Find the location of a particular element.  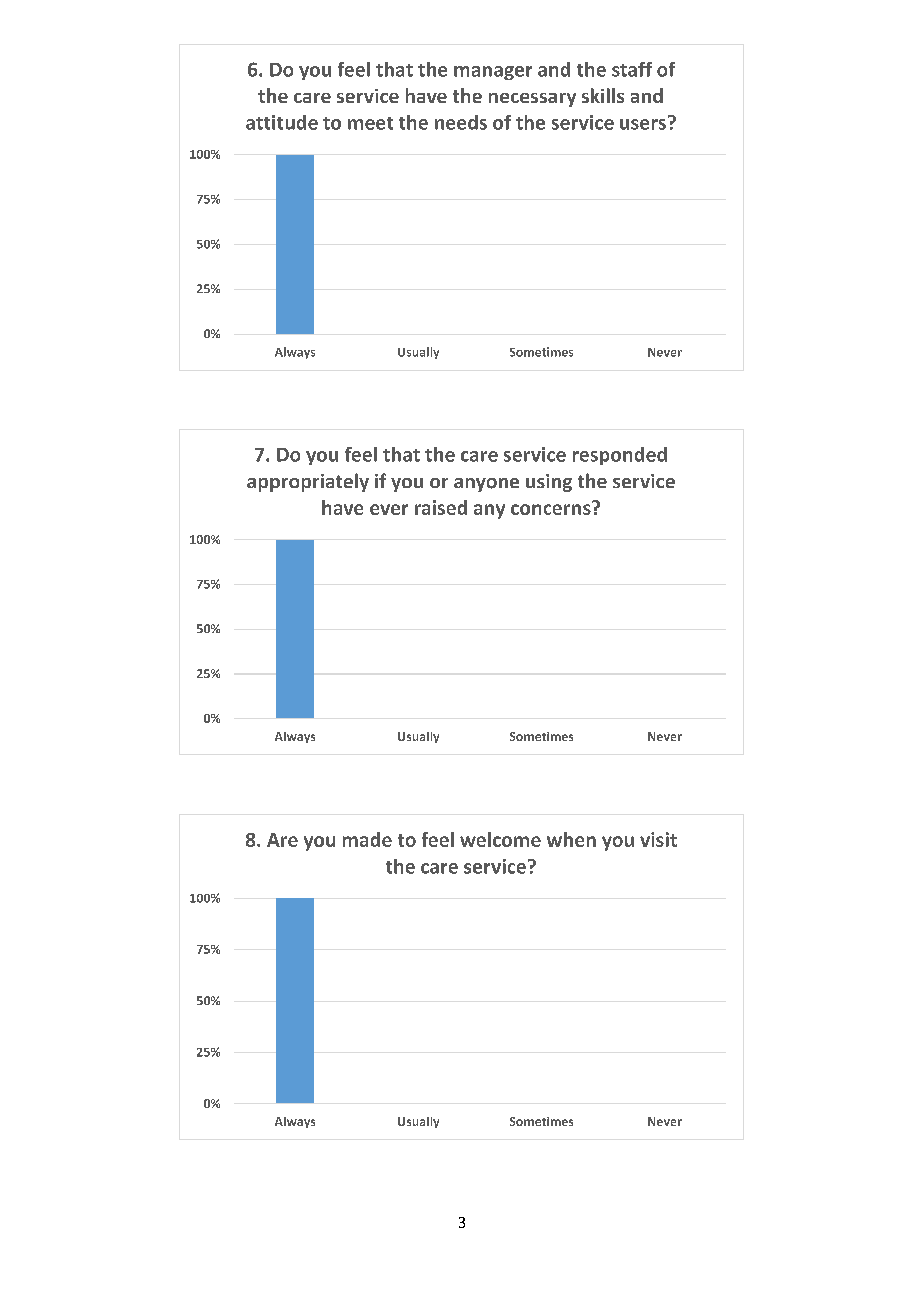

using is located at coordinates (549, 483).
